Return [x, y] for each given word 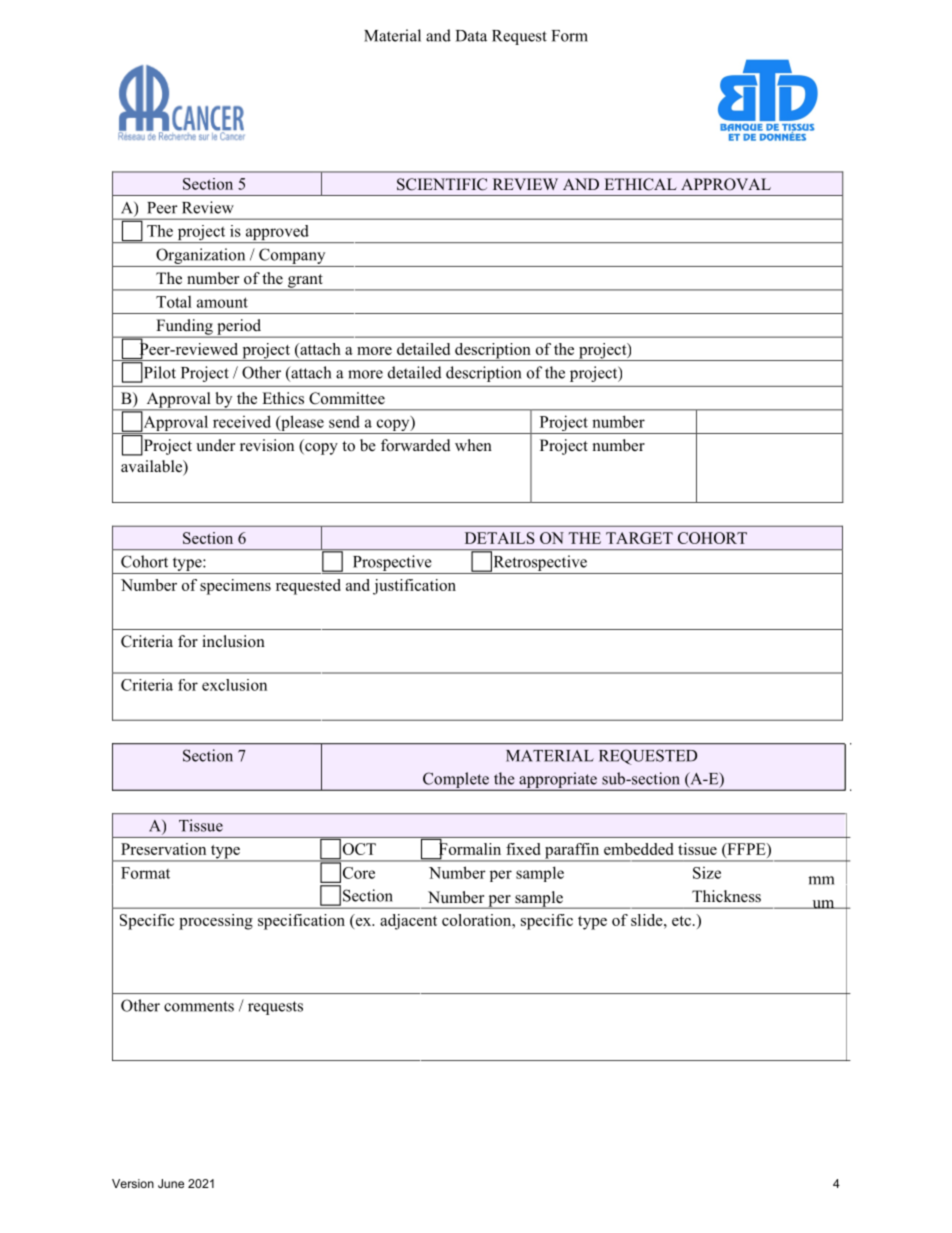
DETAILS [500, 538]
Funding [184, 328]
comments [199, 1006]
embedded [638, 849]
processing [216, 922]
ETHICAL [640, 184]
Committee [347, 398]
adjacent [408, 922]
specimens [235, 587]
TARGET [639, 538]
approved [277, 234]
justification [414, 587]
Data [471, 36]
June [171, 1183]
